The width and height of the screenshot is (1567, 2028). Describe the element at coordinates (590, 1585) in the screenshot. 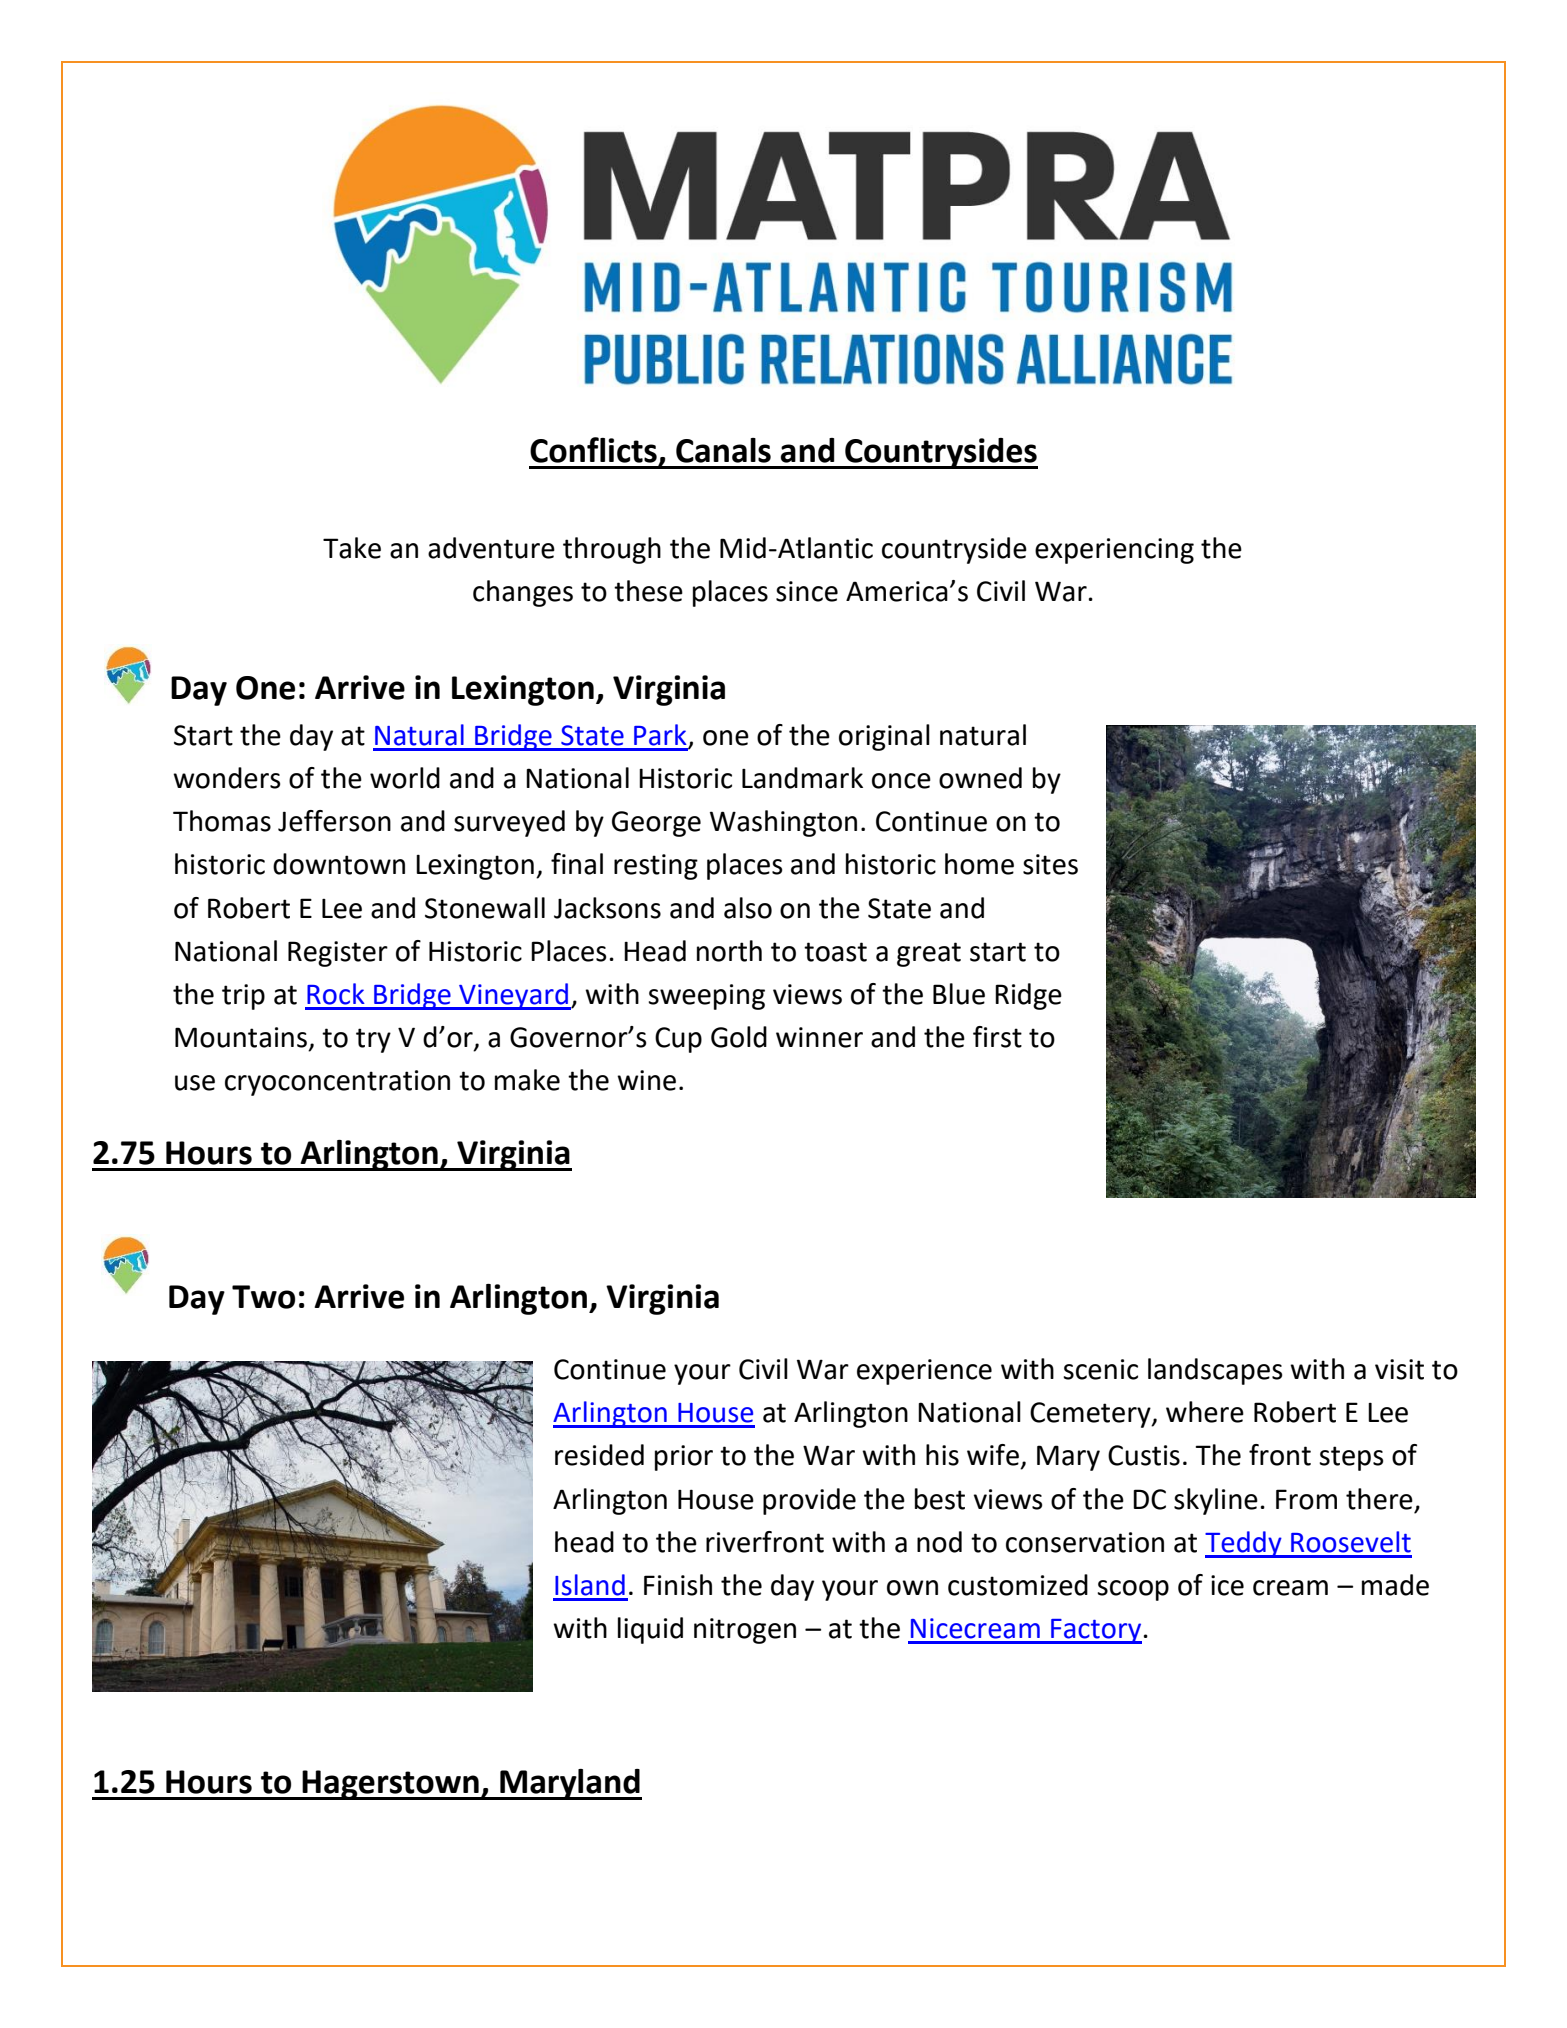

I see `Island` at that location.
